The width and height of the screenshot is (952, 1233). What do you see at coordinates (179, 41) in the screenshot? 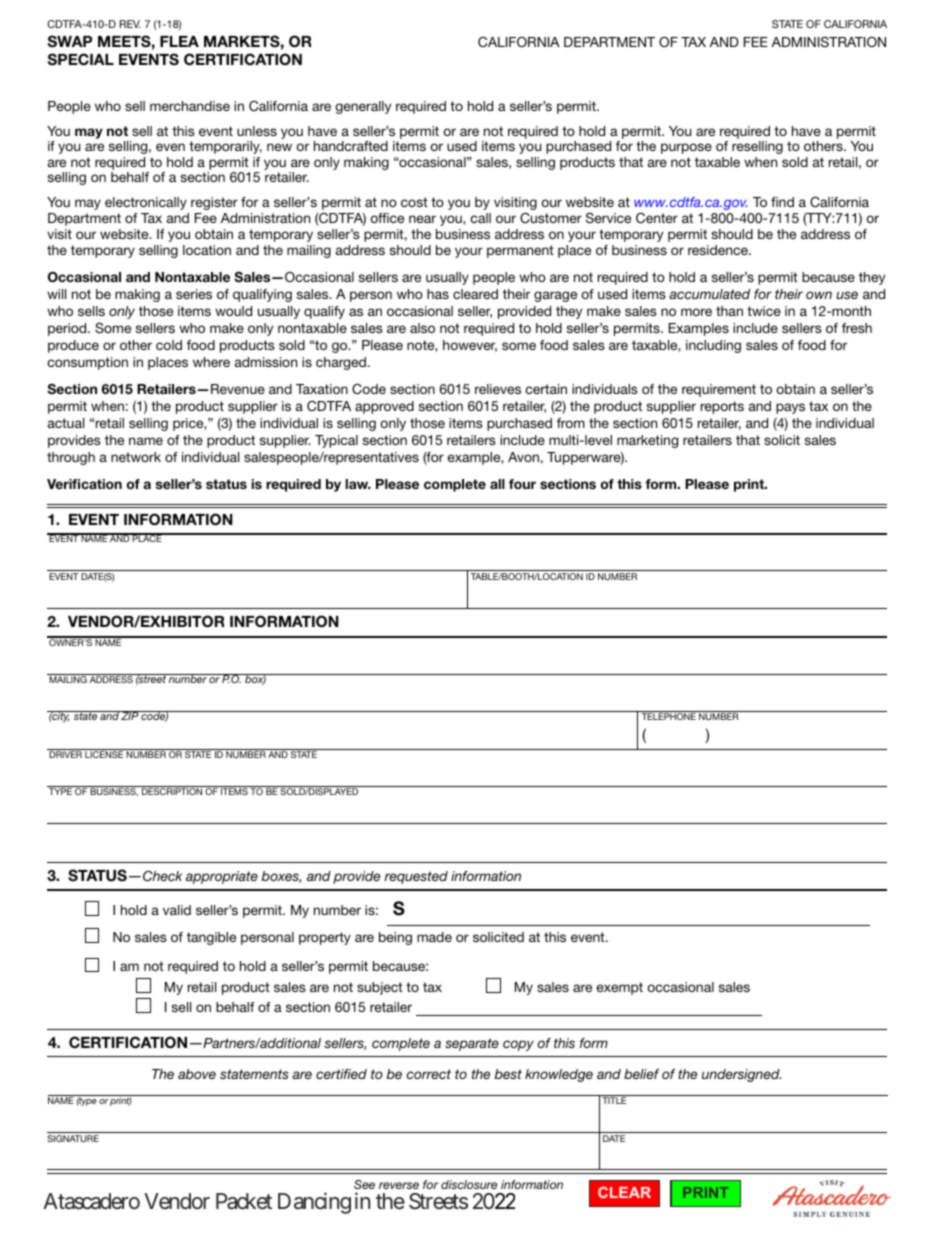
I see `FLEA` at bounding box center [179, 41].
